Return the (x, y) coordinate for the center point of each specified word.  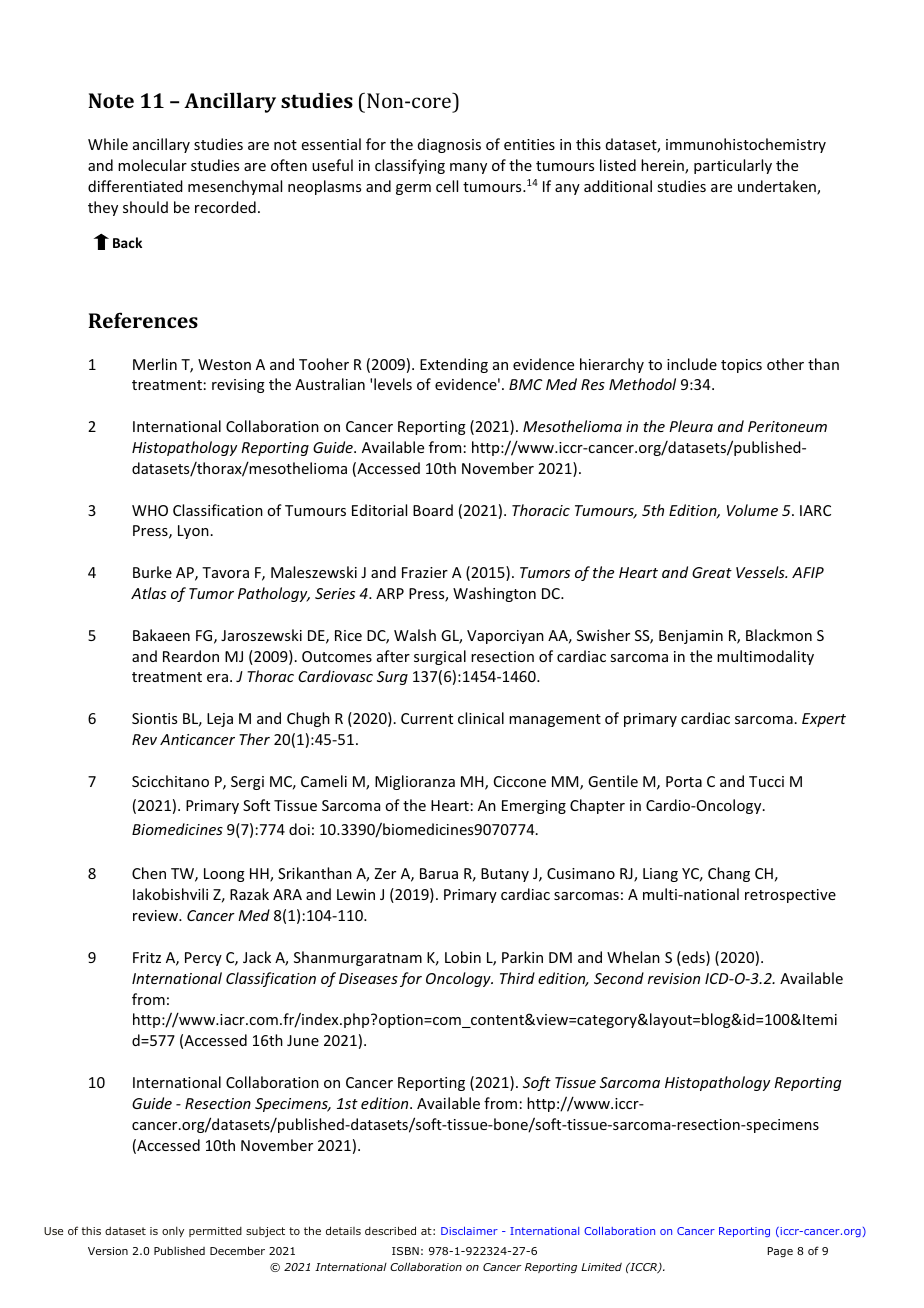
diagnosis (449, 145)
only (173, 1231)
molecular (152, 165)
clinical (481, 718)
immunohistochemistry (746, 145)
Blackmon (779, 635)
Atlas (148, 593)
